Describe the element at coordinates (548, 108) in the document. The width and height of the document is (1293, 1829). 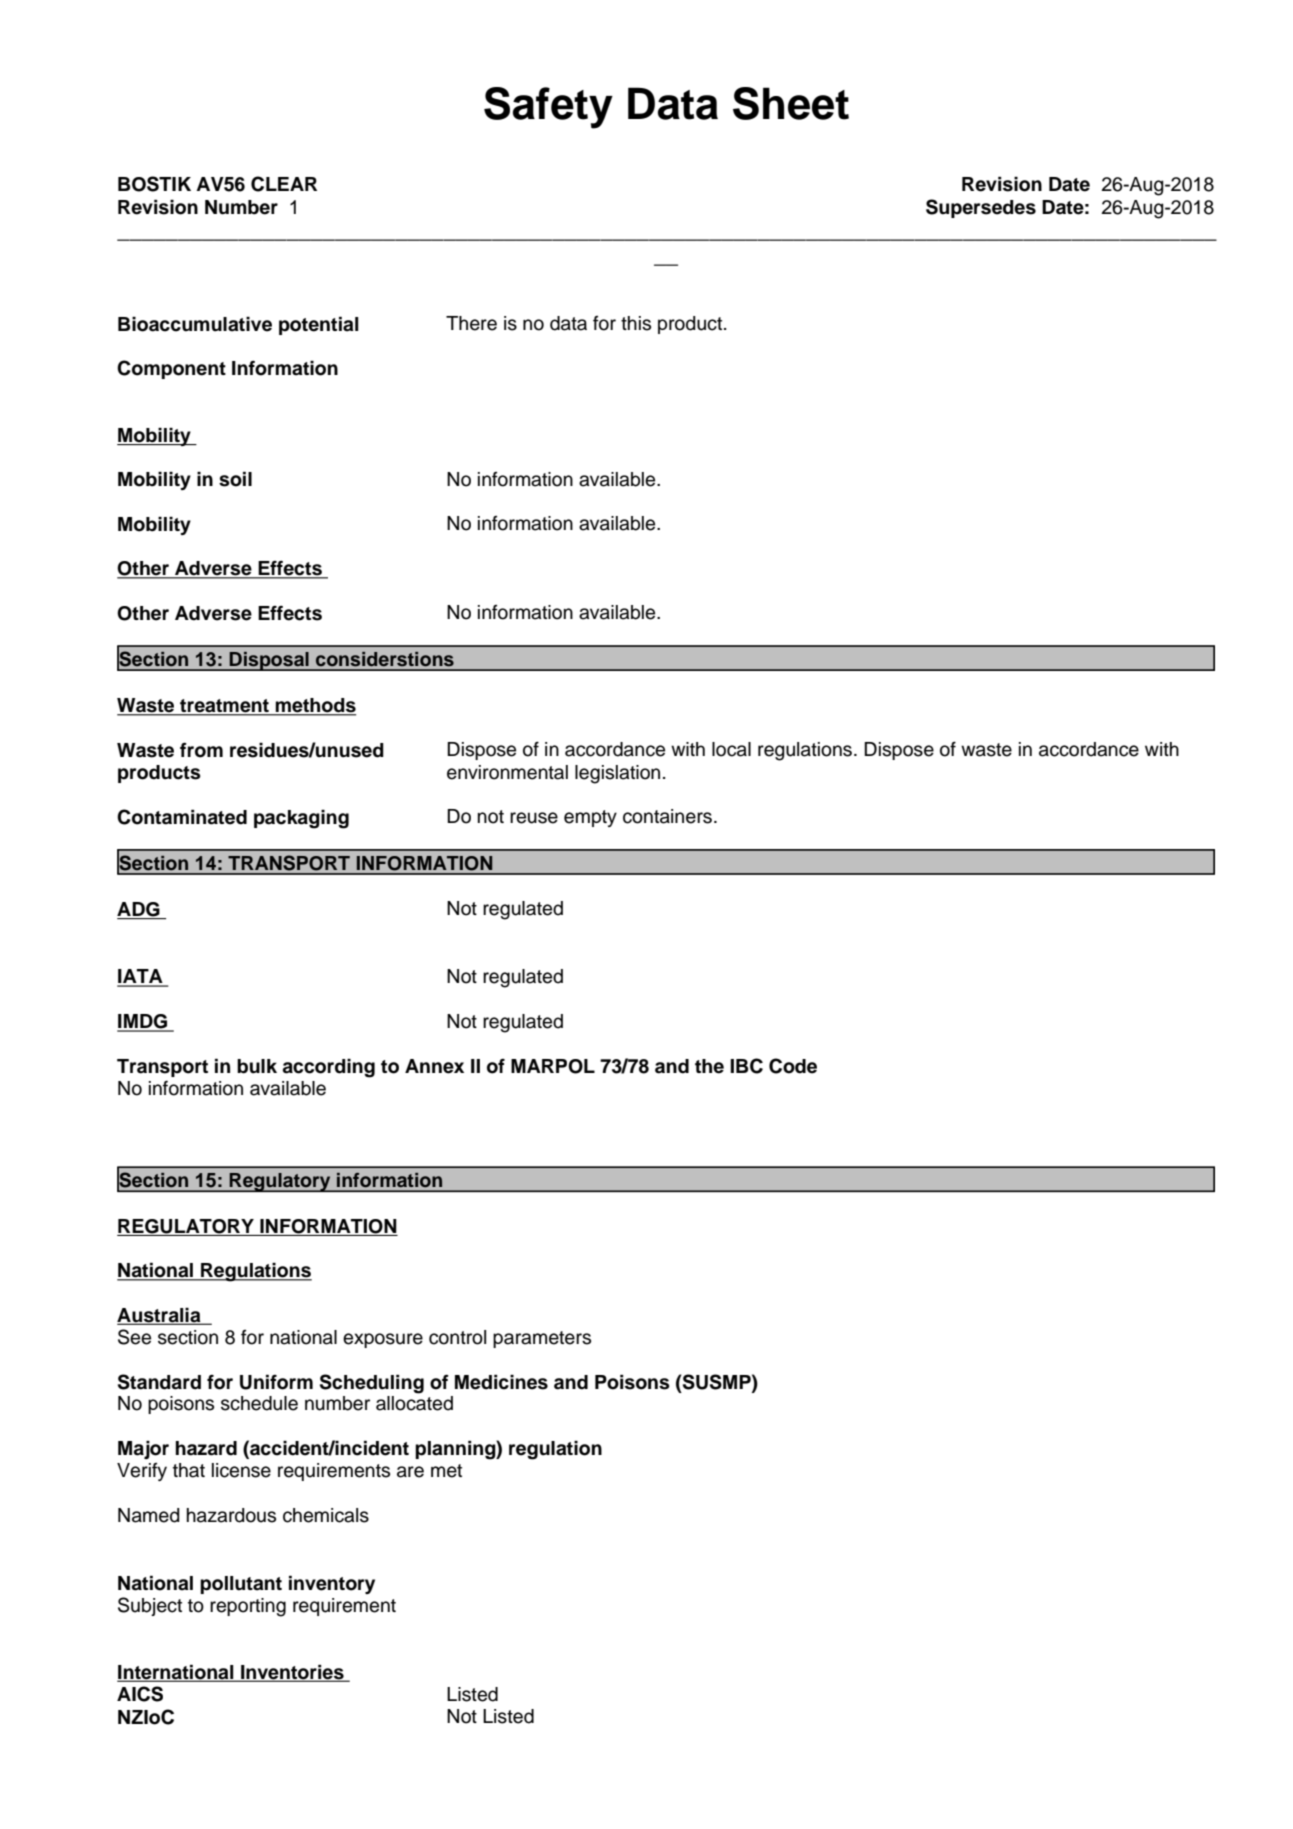
I see `Safety` at that location.
